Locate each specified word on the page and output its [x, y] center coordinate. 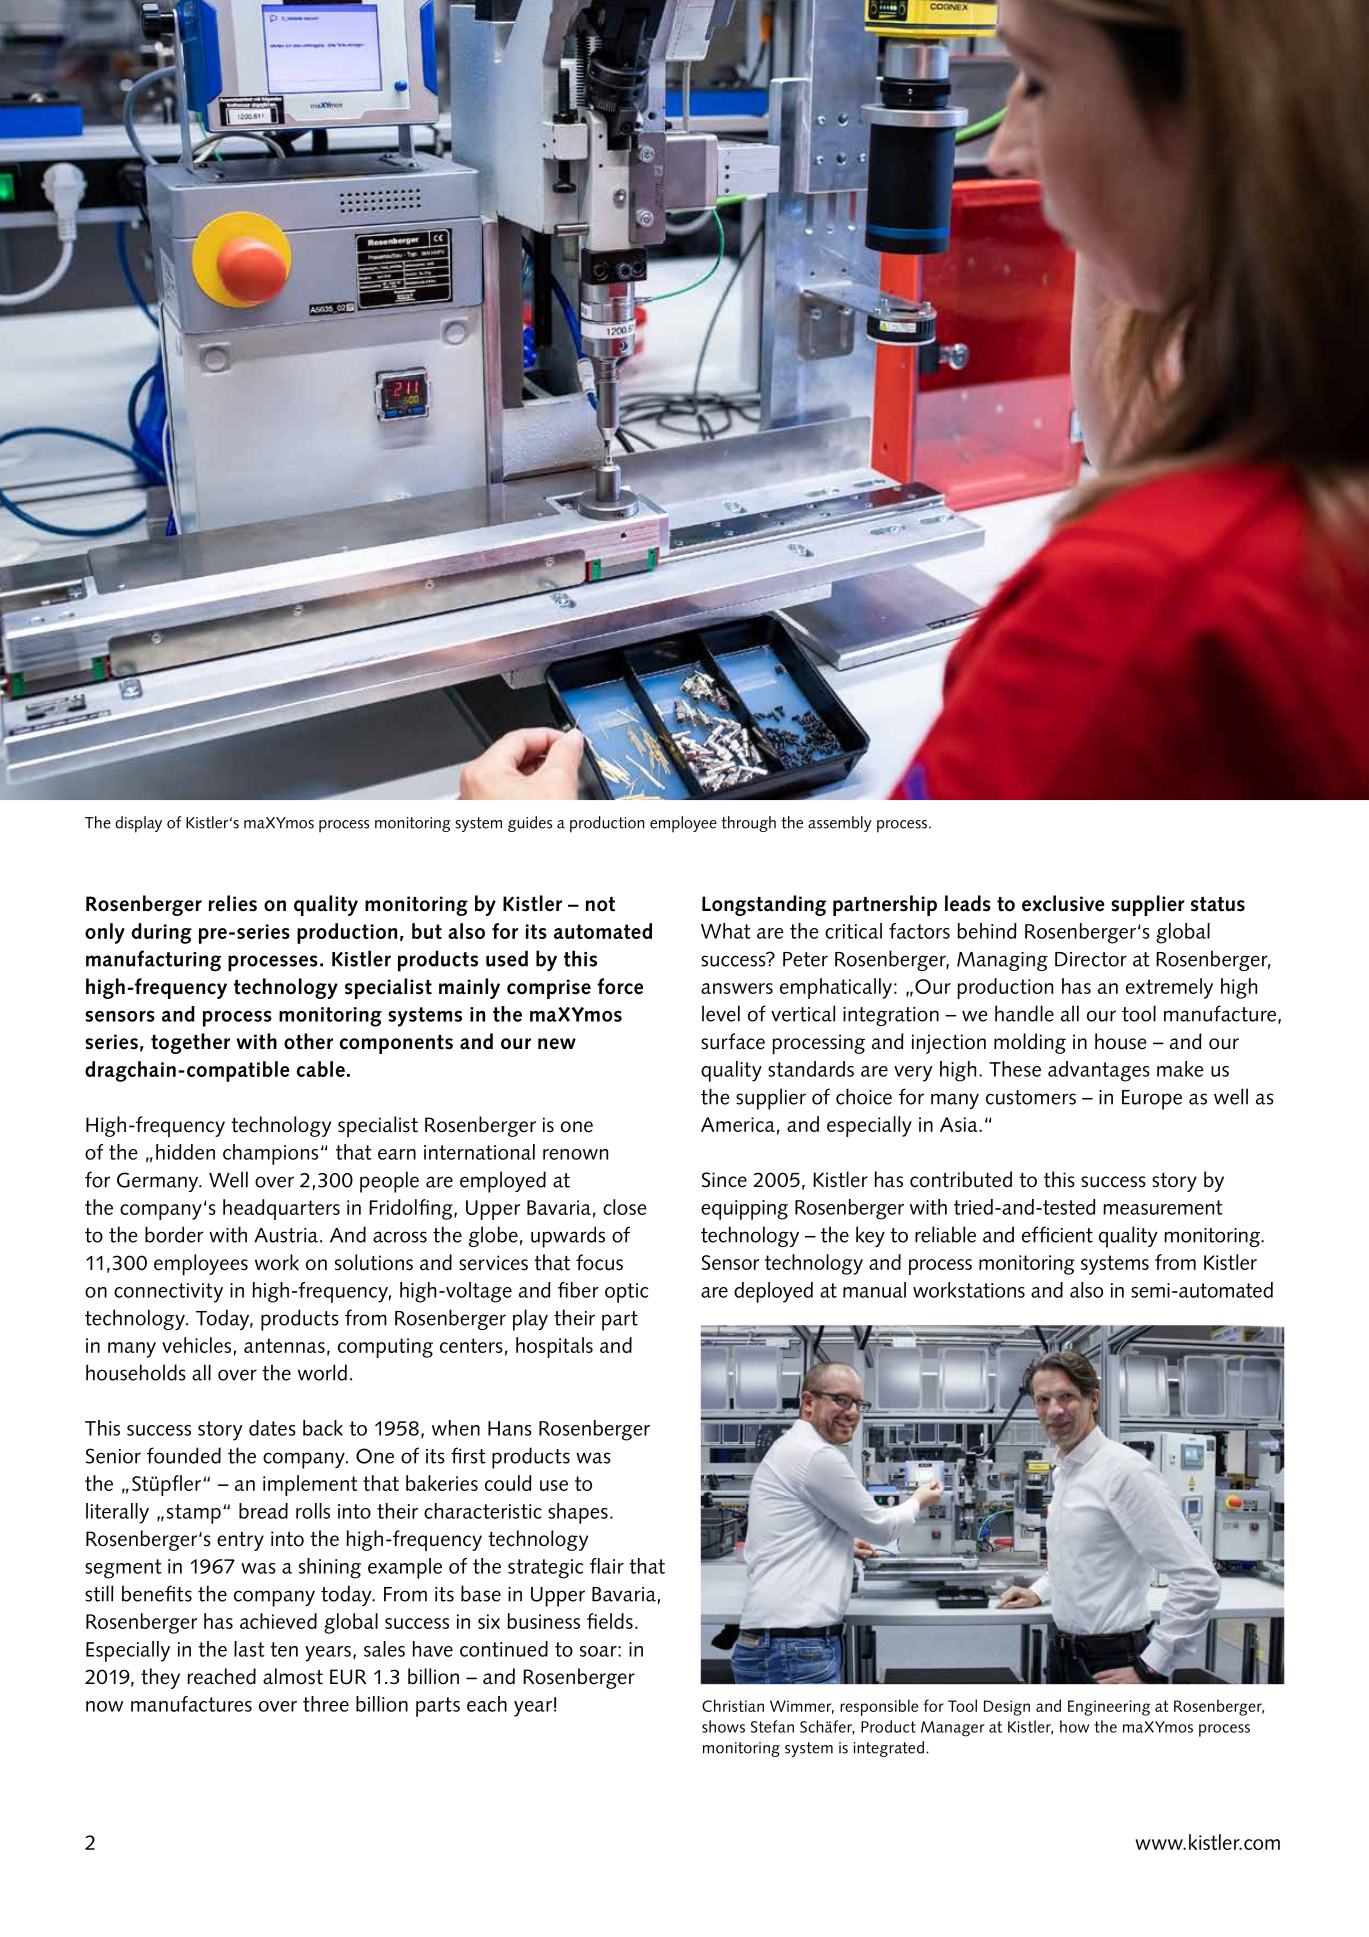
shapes [578, 1513]
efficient [1057, 1234]
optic [627, 1293]
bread [263, 1511]
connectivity [168, 1293]
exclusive [1063, 903]
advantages [1099, 1071]
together [190, 1043]
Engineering [1109, 1708]
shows [723, 1726]
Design [1007, 1708]
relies [233, 903]
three [326, 1704]
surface [733, 1041]
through [748, 824]
